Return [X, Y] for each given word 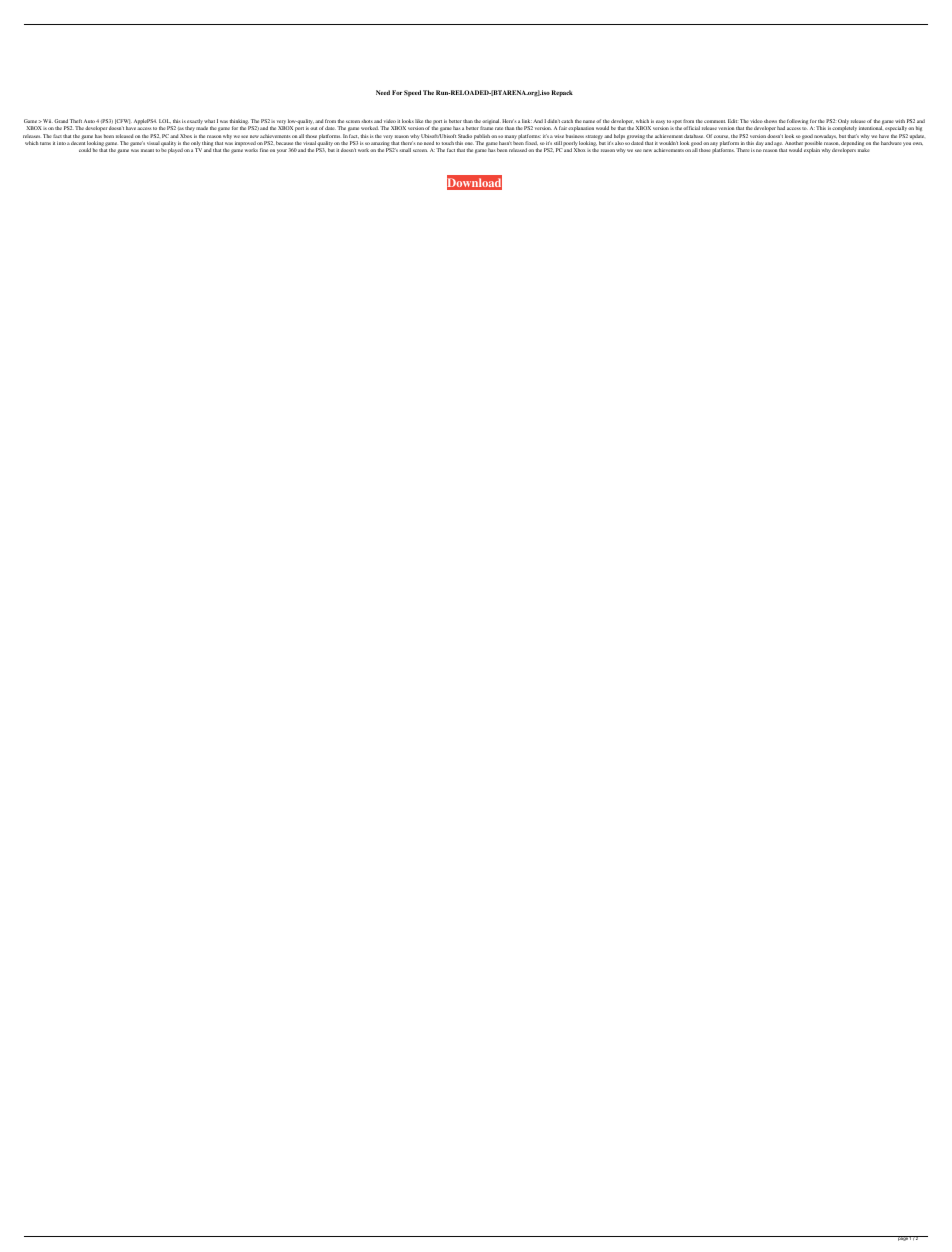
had [781, 128]
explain [812, 150]
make [864, 150]
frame [486, 128]
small [405, 150]
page [902, 1238]
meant [147, 150]
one [469, 143]
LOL [165, 121]
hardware [891, 143]
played [175, 150]
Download [474, 183]
